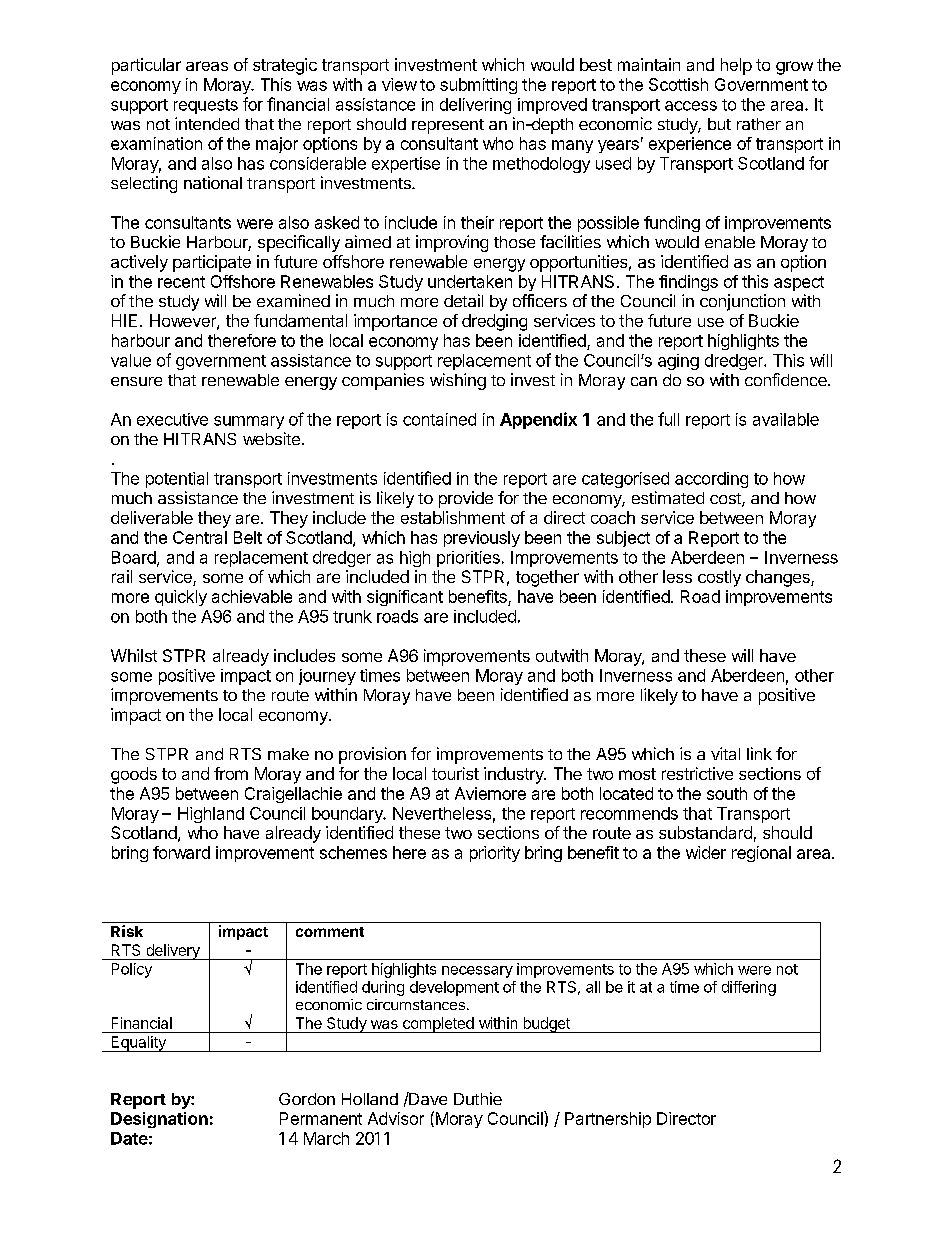 The image size is (952, 1233). I want to click on priorities, so click(468, 559).
